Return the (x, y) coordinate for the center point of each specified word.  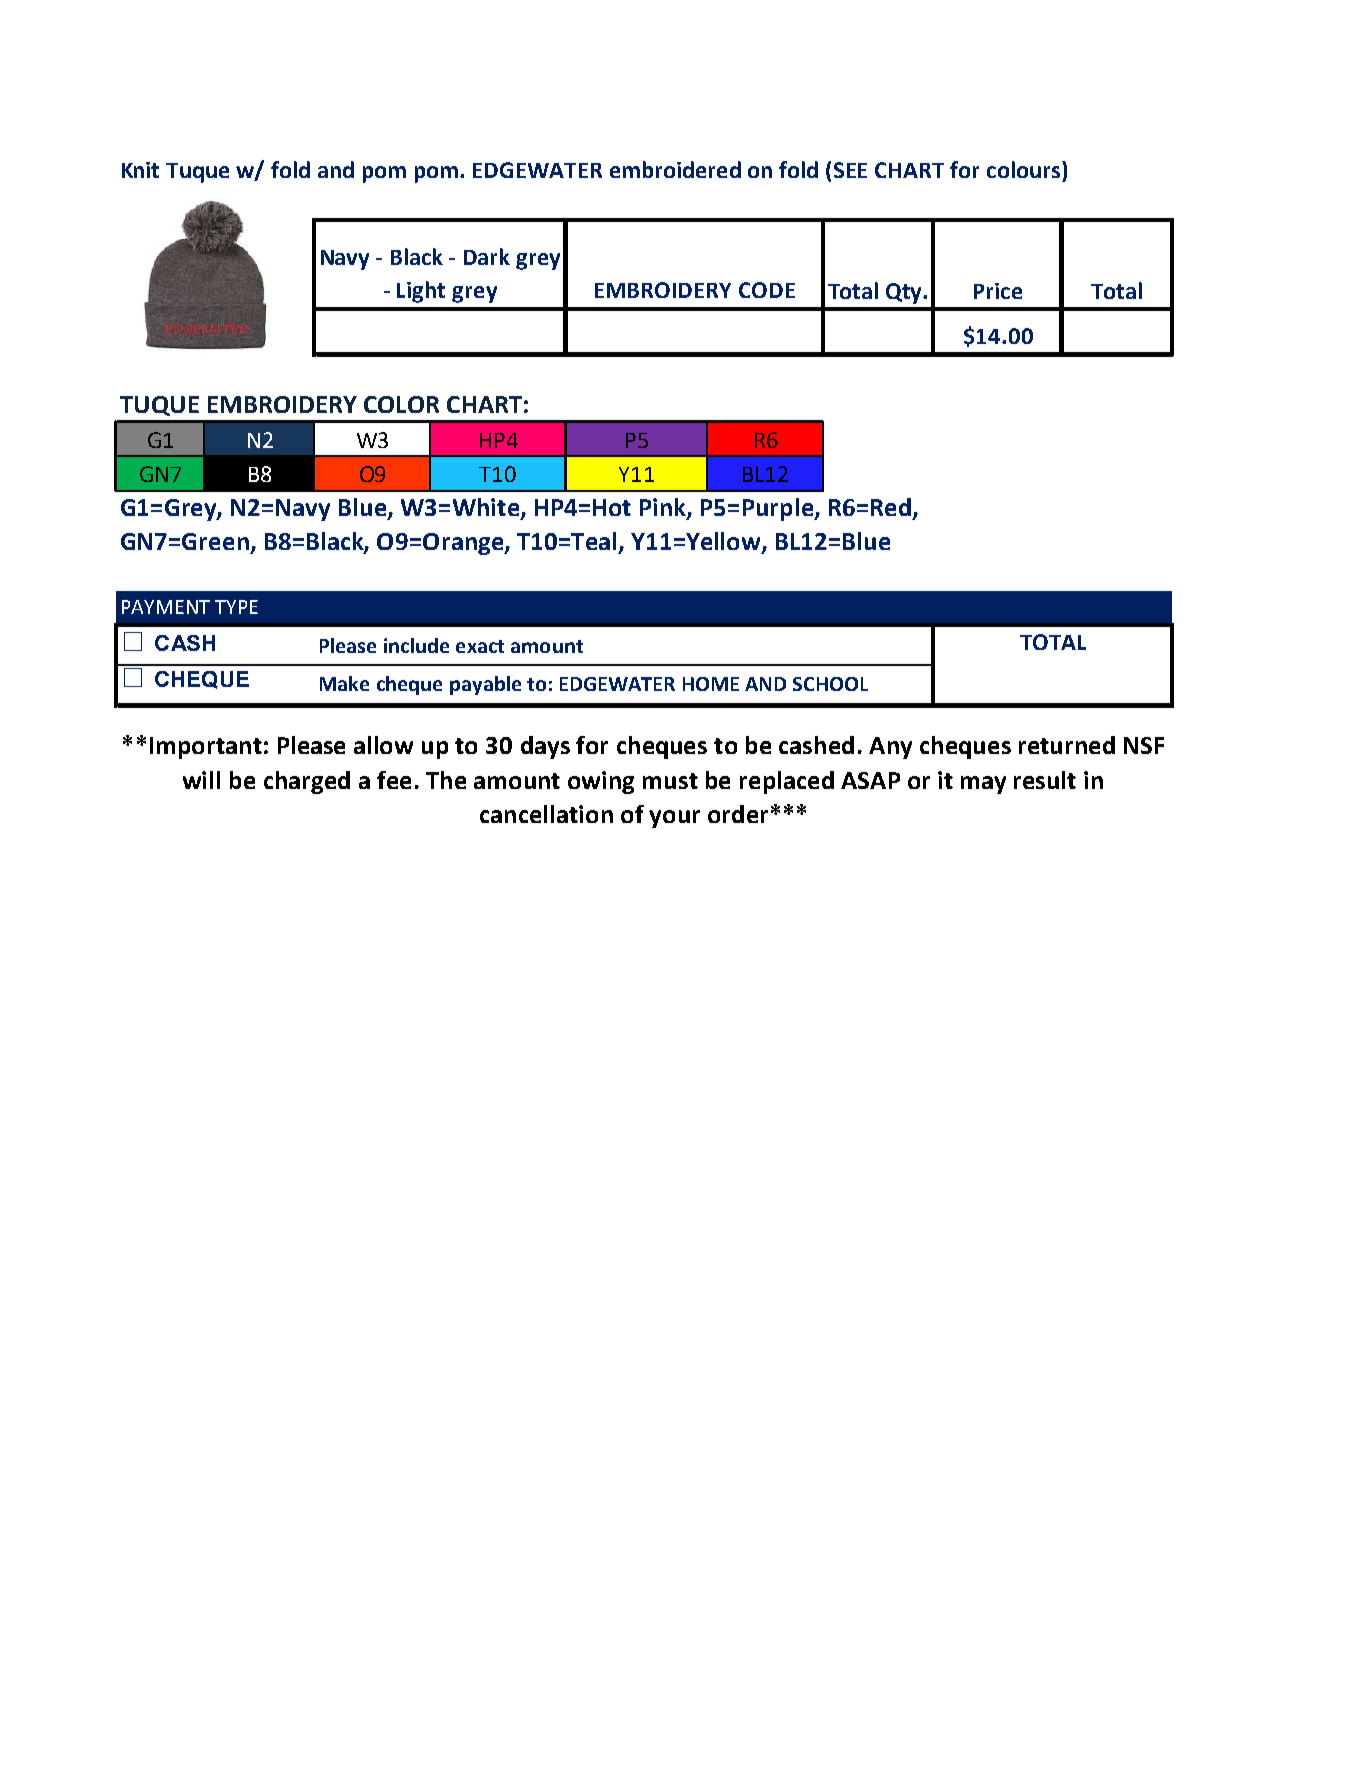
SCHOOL (830, 684)
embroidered (675, 169)
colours (1025, 169)
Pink (664, 508)
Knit (140, 170)
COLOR (401, 404)
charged (307, 782)
